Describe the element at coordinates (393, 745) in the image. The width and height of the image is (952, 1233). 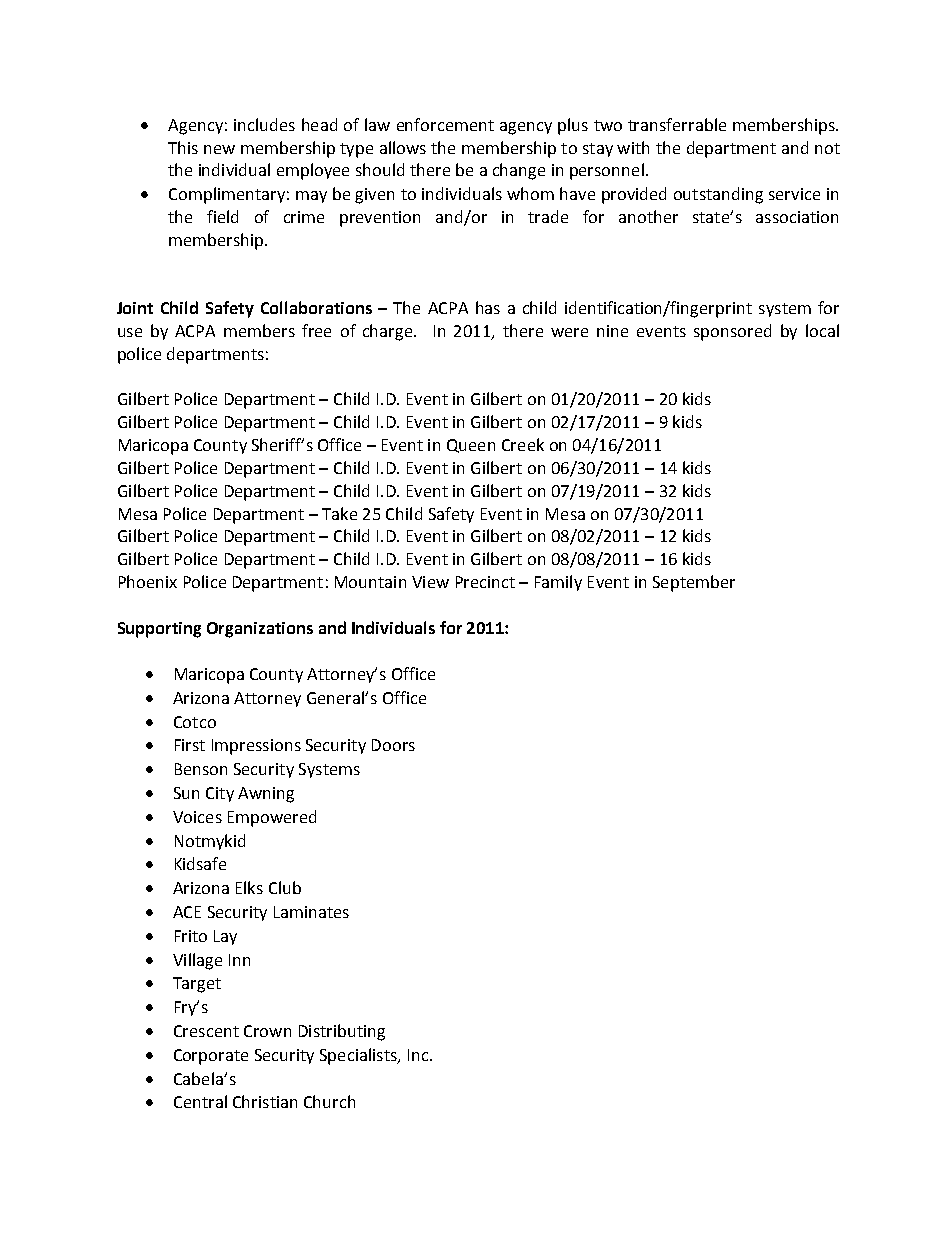
I see `Doors` at that location.
